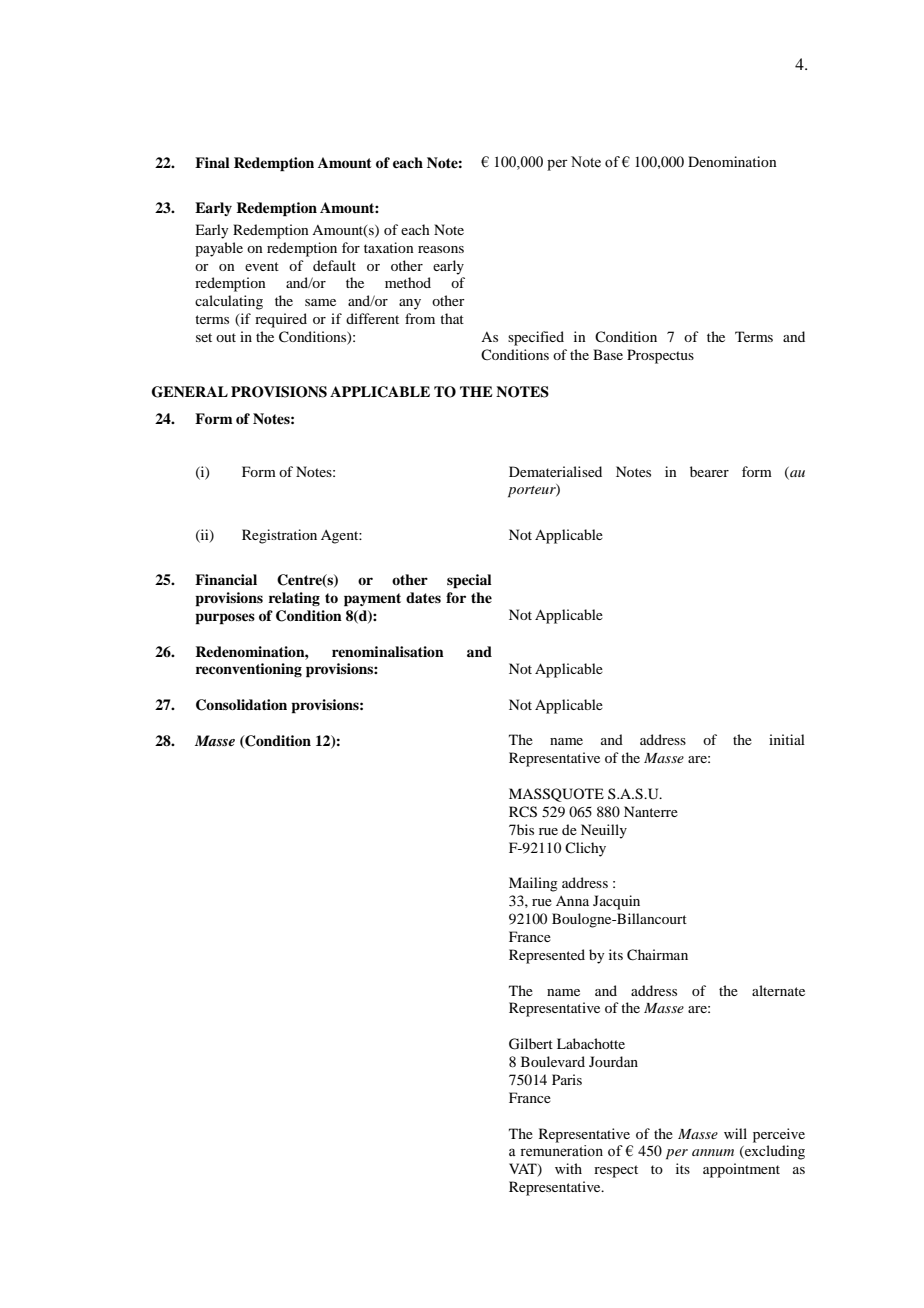 This screenshot has height=1308, width=924. Describe the element at coordinates (441, 249) in the screenshot. I see `reasons` at that location.
